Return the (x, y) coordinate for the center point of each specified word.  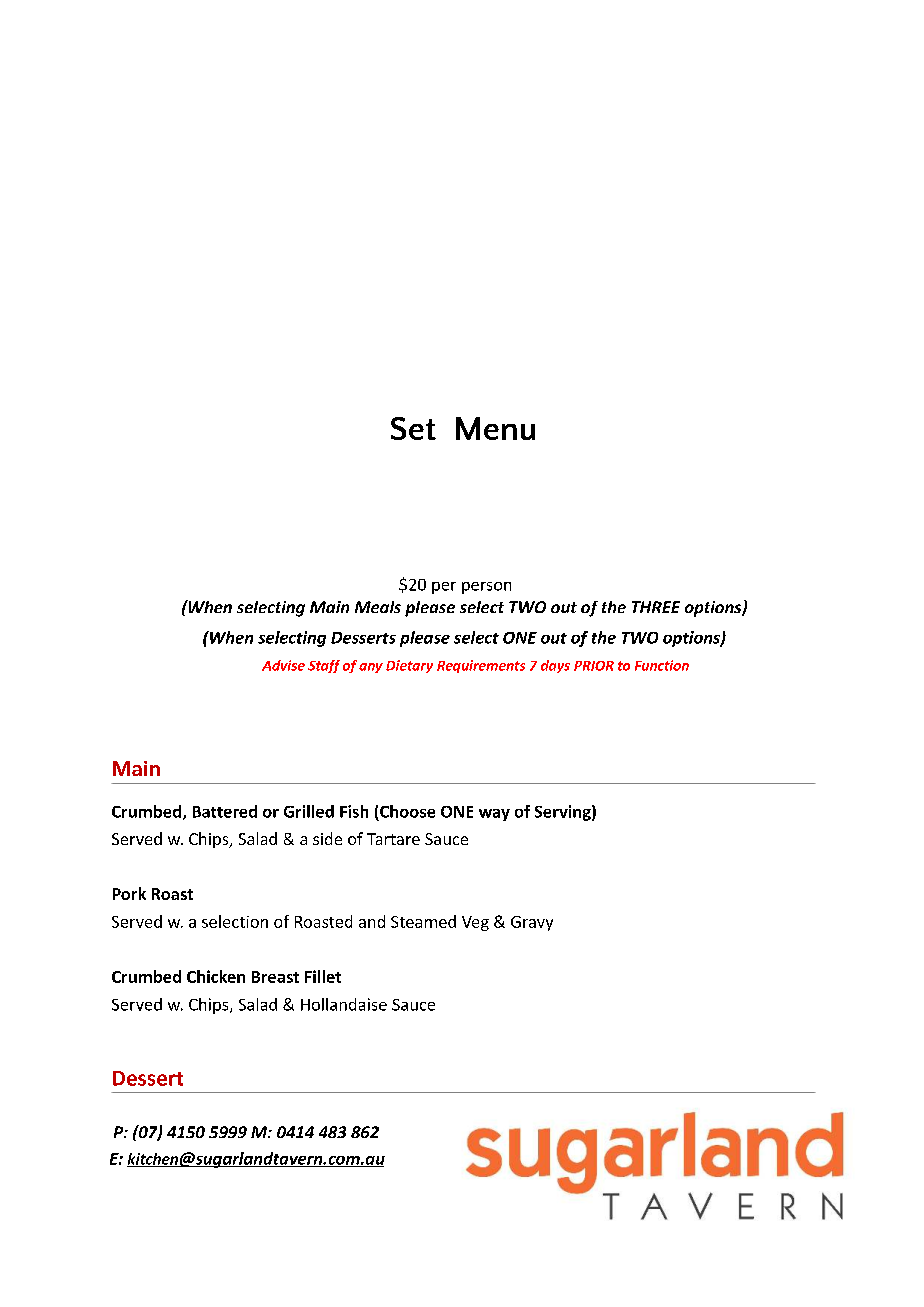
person (486, 588)
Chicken (216, 976)
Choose (407, 811)
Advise (283, 665)
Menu (495, 428)
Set (413, 428)
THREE (656, 607)
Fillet (323, 976)
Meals (378, 607)
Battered (225, 811)
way (494, 815)
